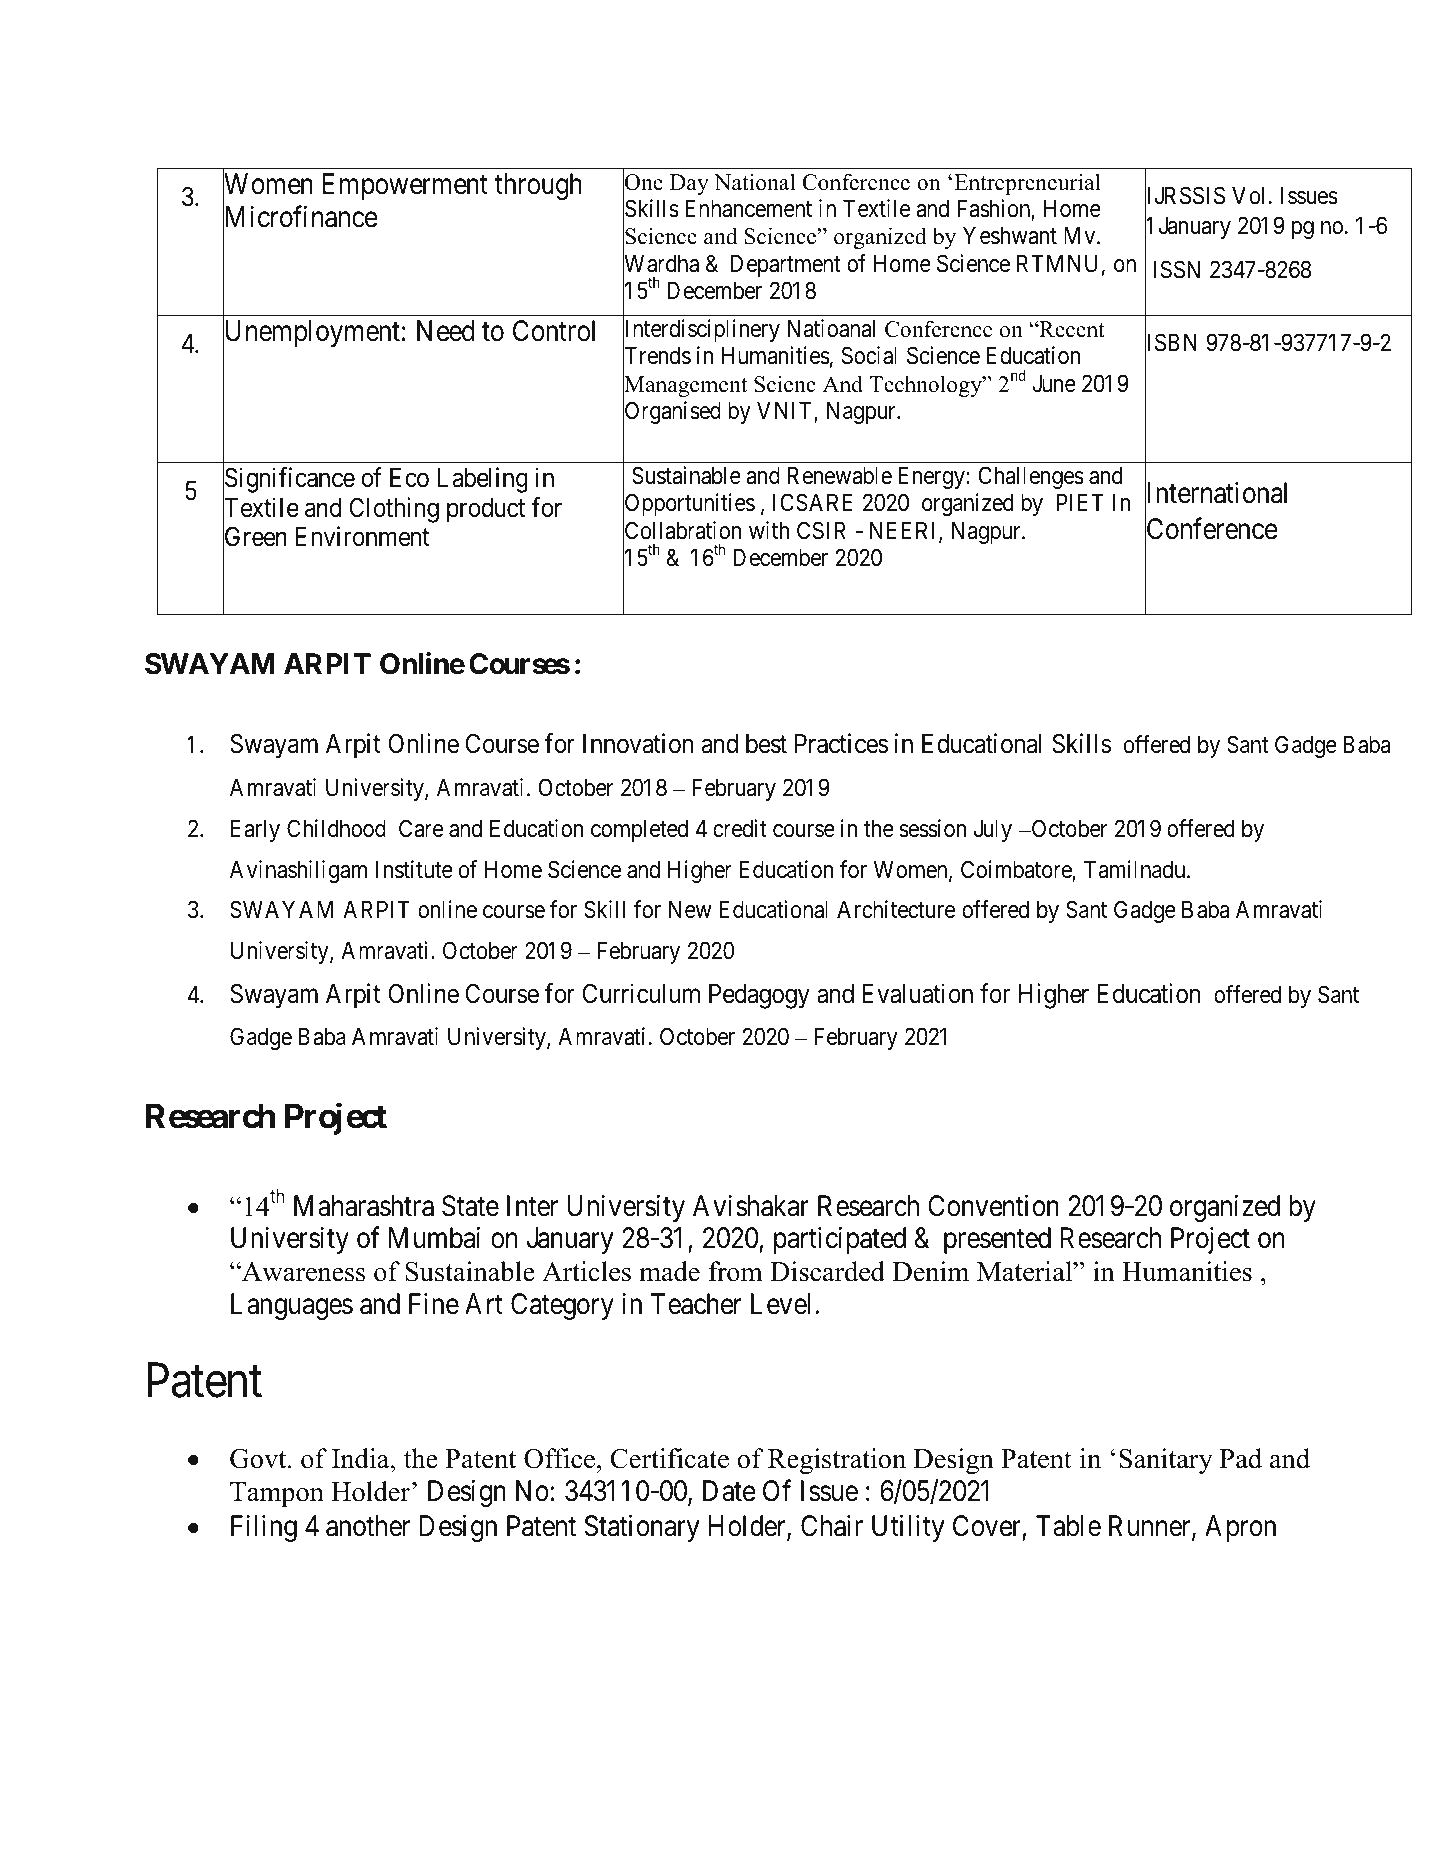  I want to click on Date, so click(729, 1491).
